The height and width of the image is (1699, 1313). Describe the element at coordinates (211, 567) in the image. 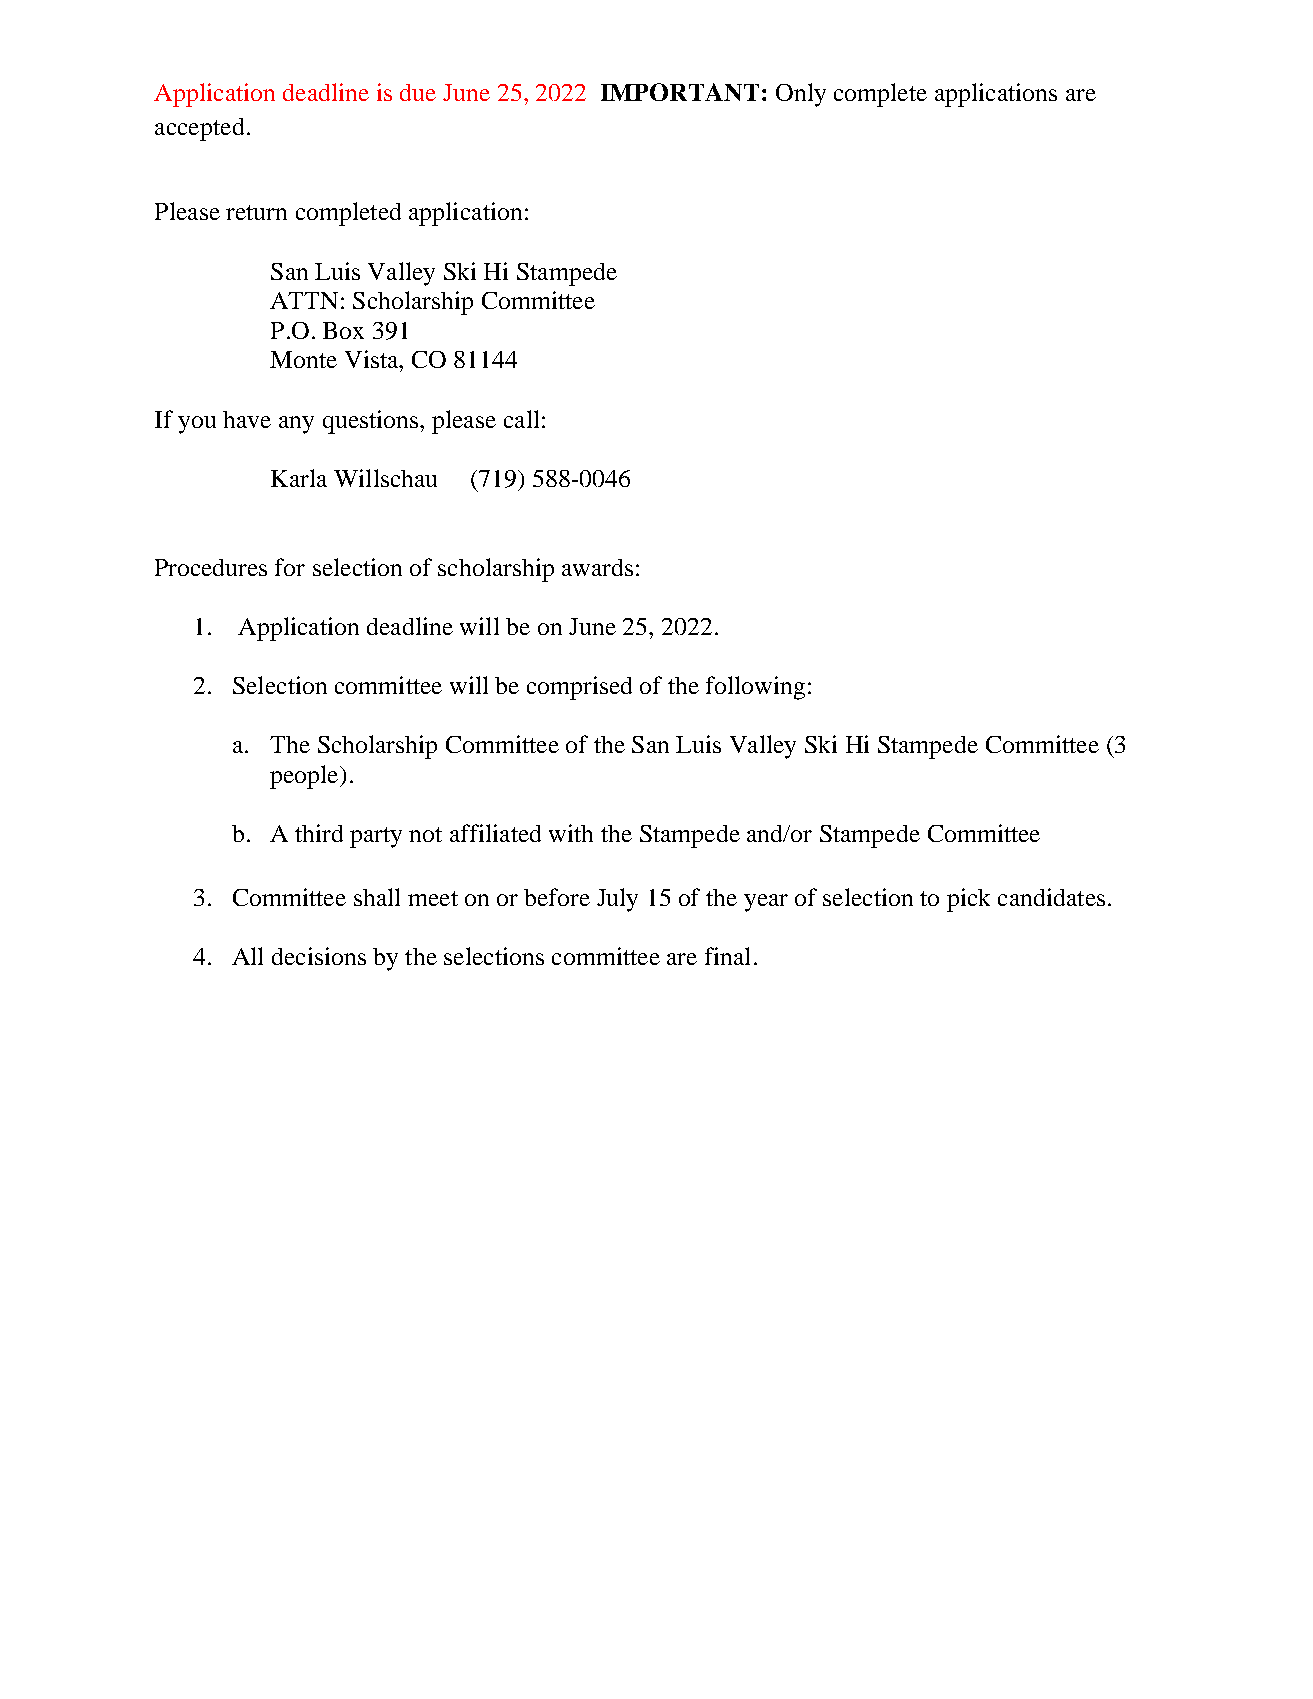

I see `Procedures` at that location.
